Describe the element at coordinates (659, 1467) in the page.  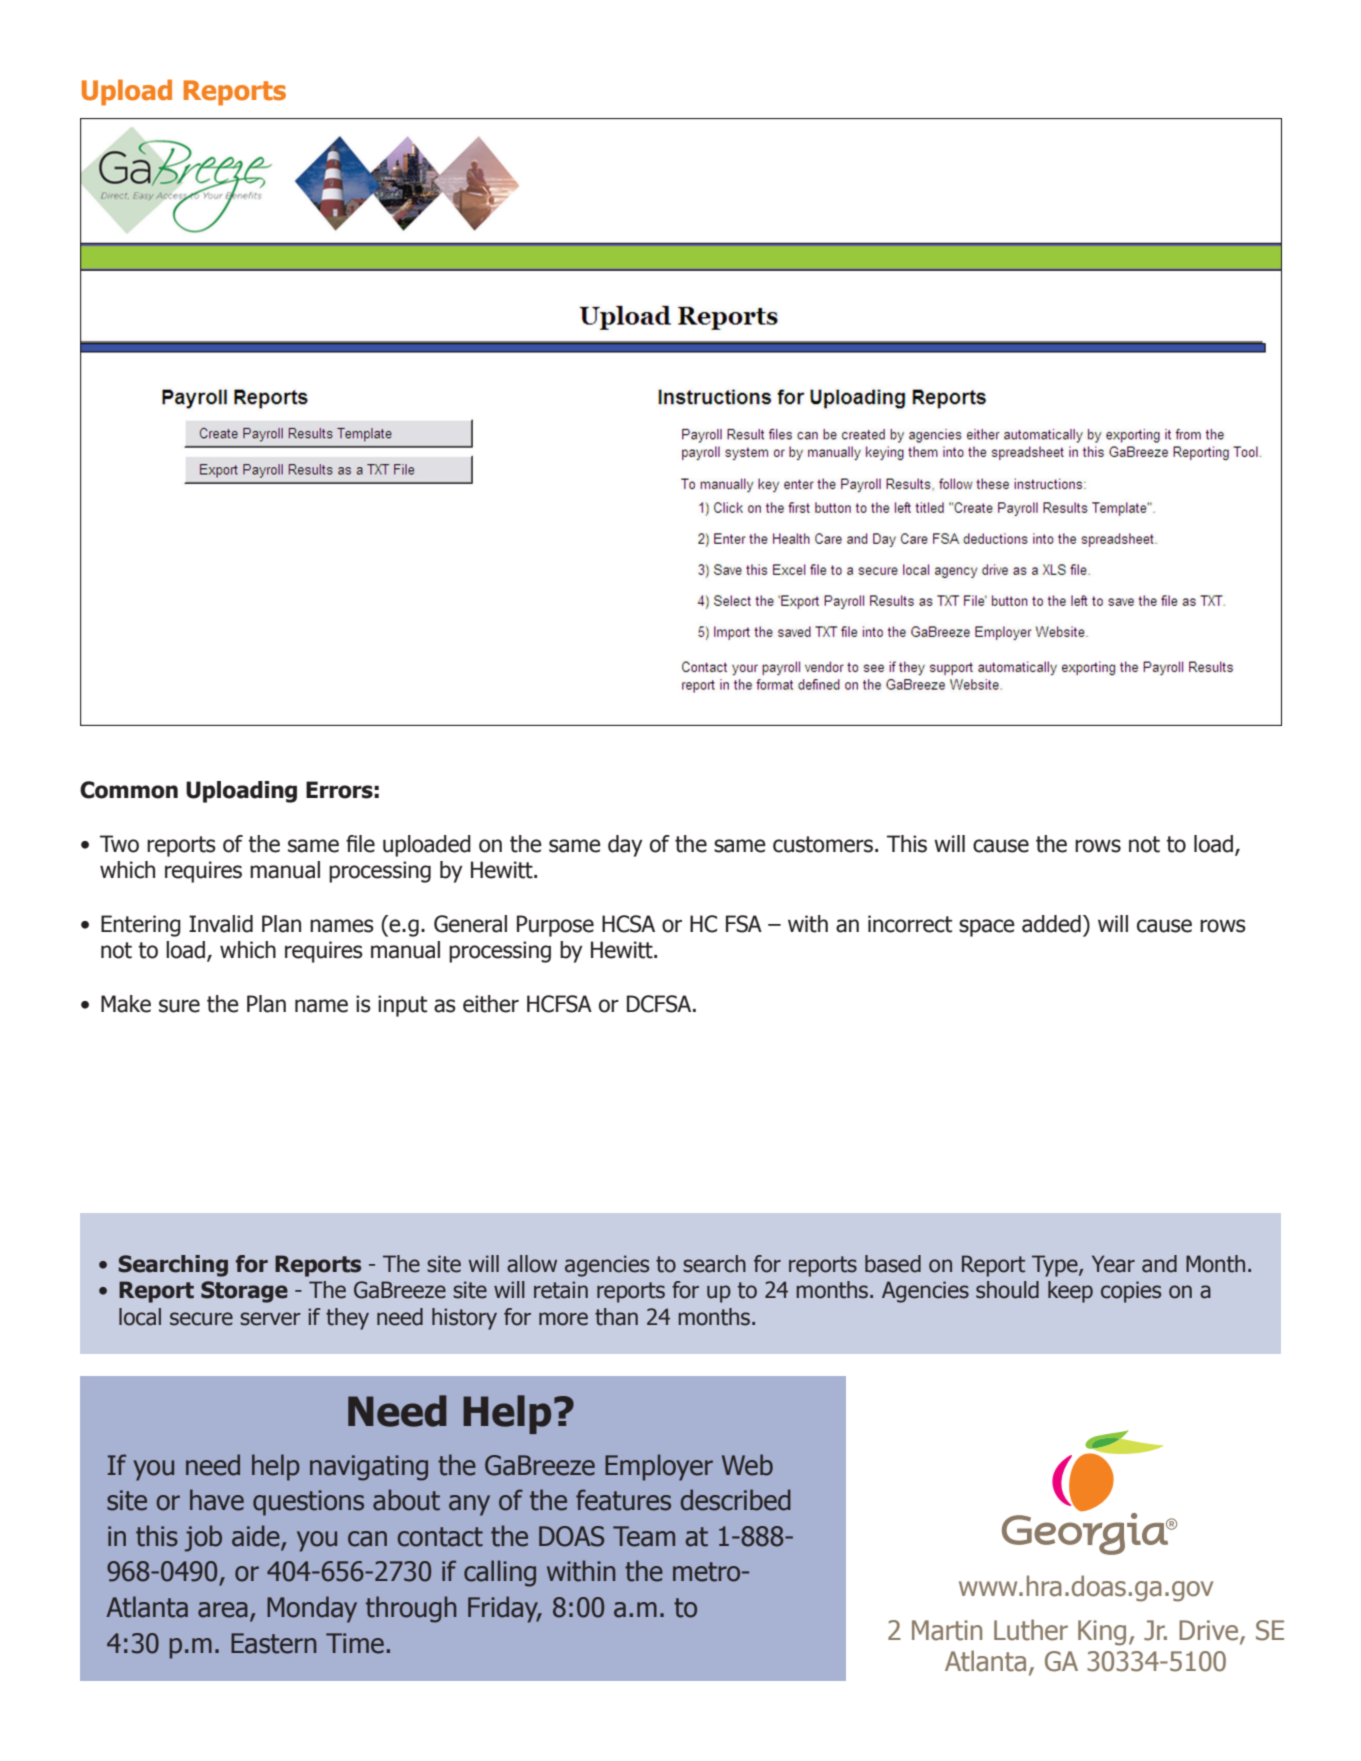
I see `Employer` at that location.
